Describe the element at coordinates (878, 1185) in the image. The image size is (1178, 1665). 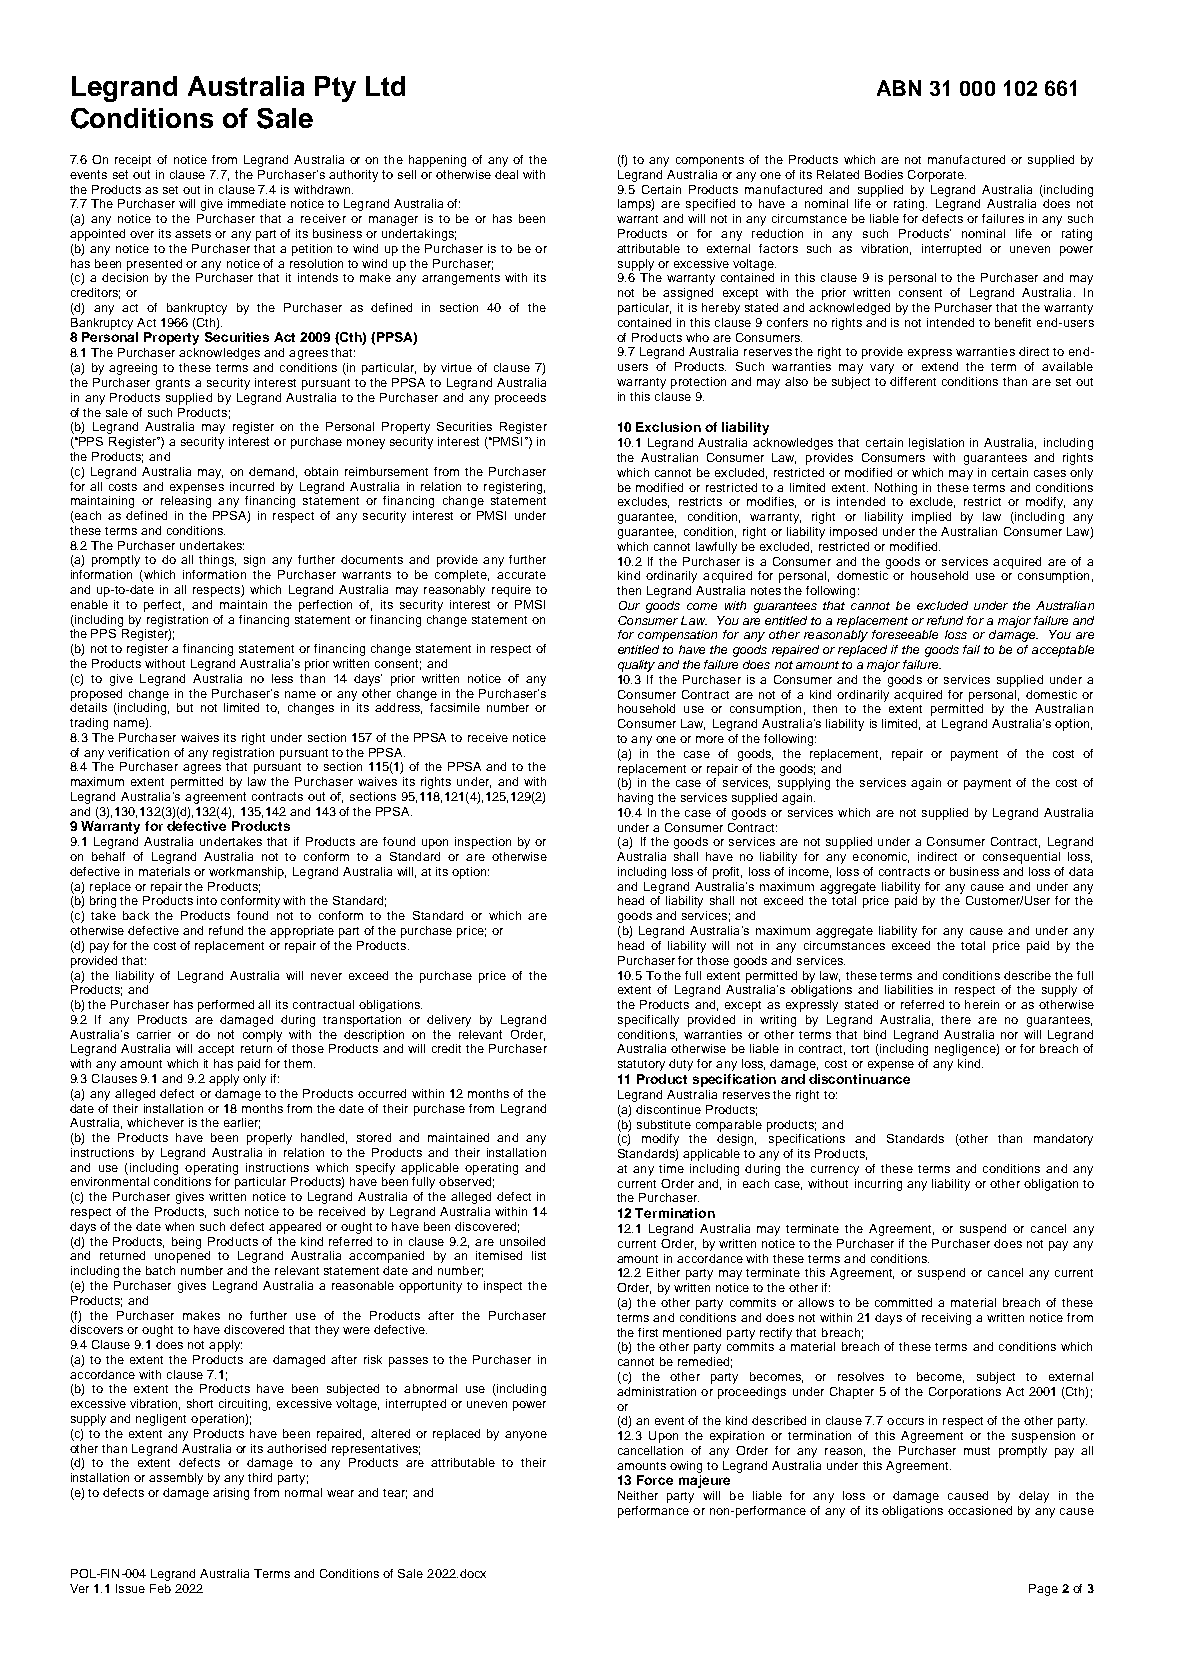
I see `incurring` at that location.
